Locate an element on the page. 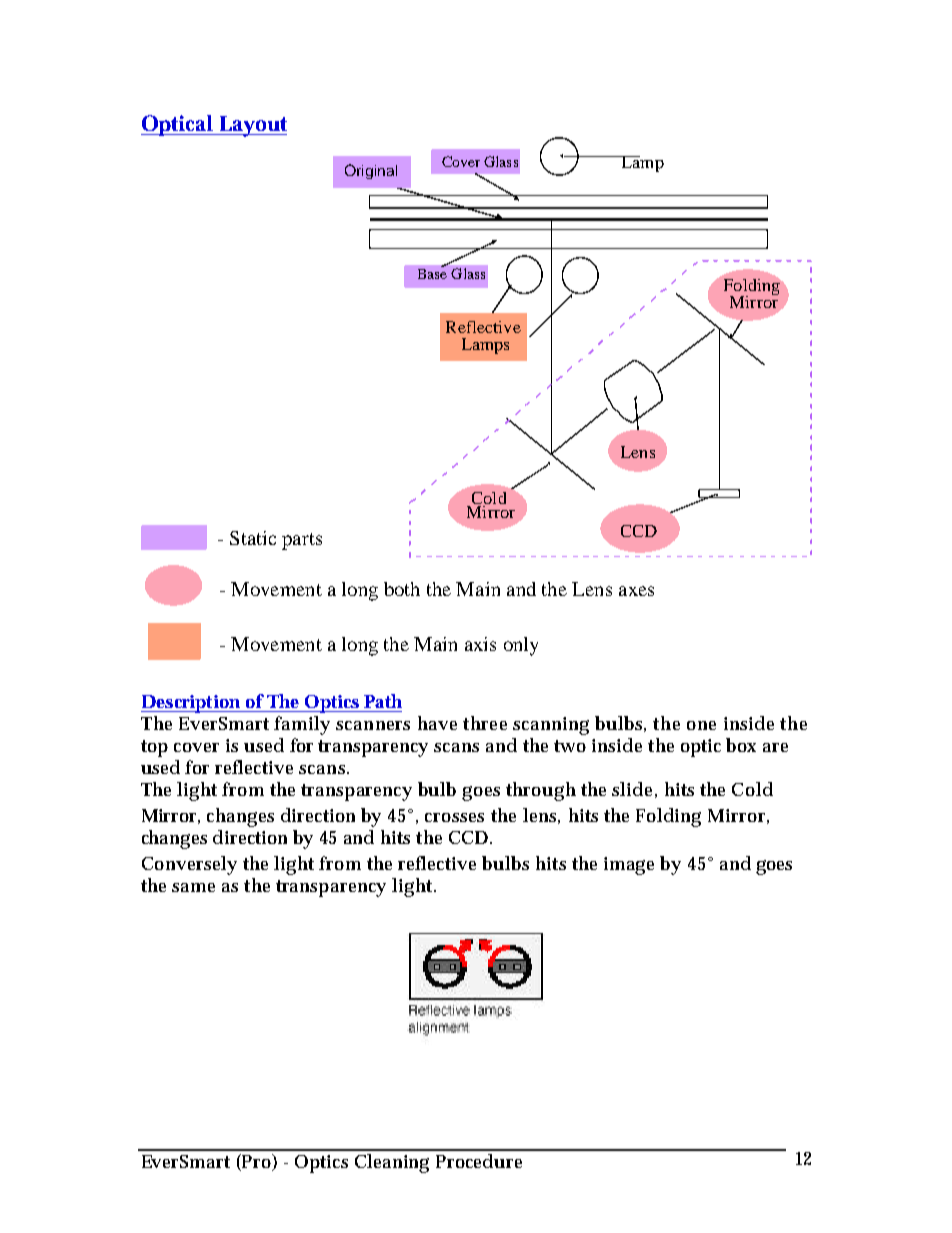  Conversely is located at coordinates (189, 865).
